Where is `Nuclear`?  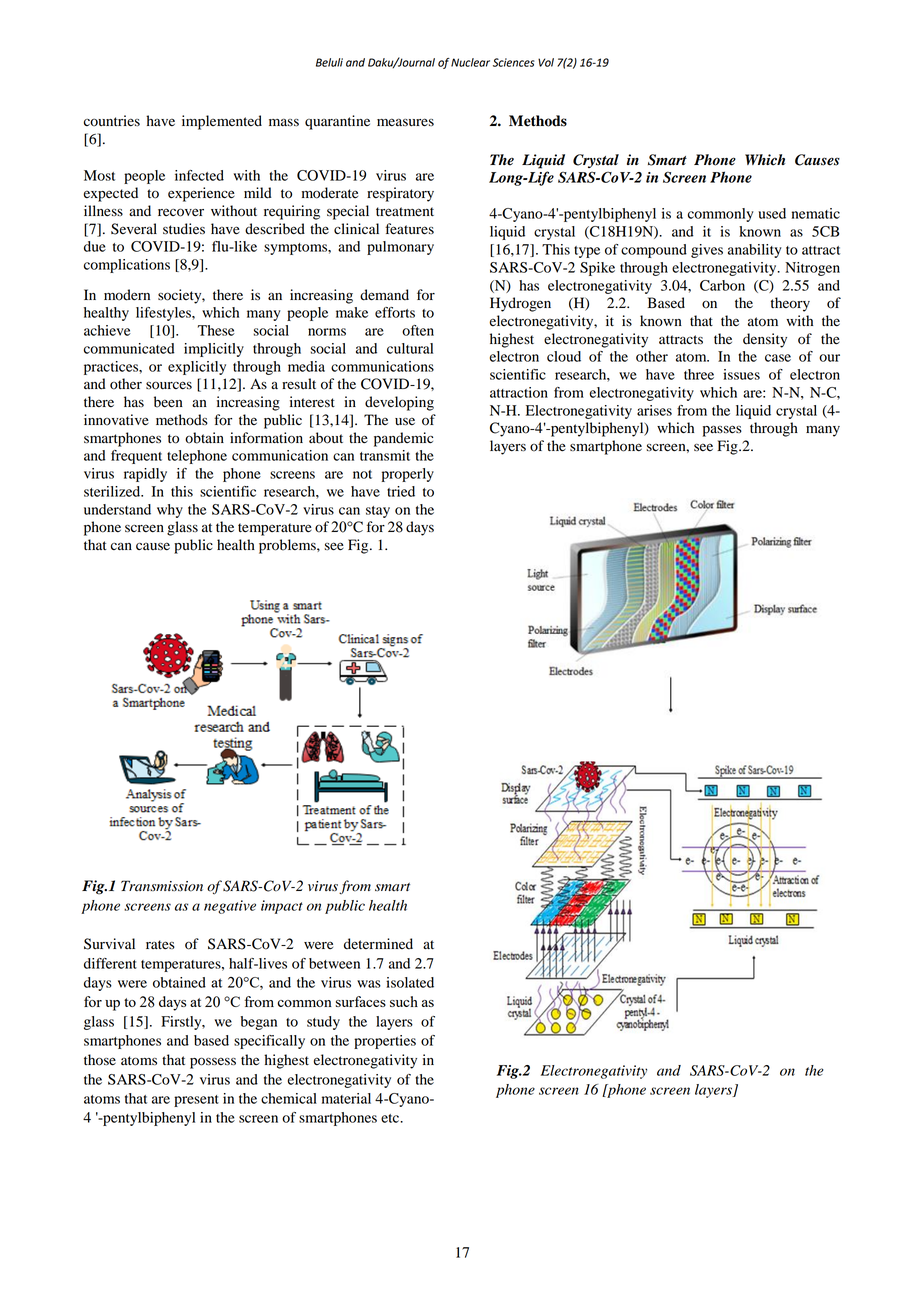 Nuclear is located at coordinates (470, 62).
